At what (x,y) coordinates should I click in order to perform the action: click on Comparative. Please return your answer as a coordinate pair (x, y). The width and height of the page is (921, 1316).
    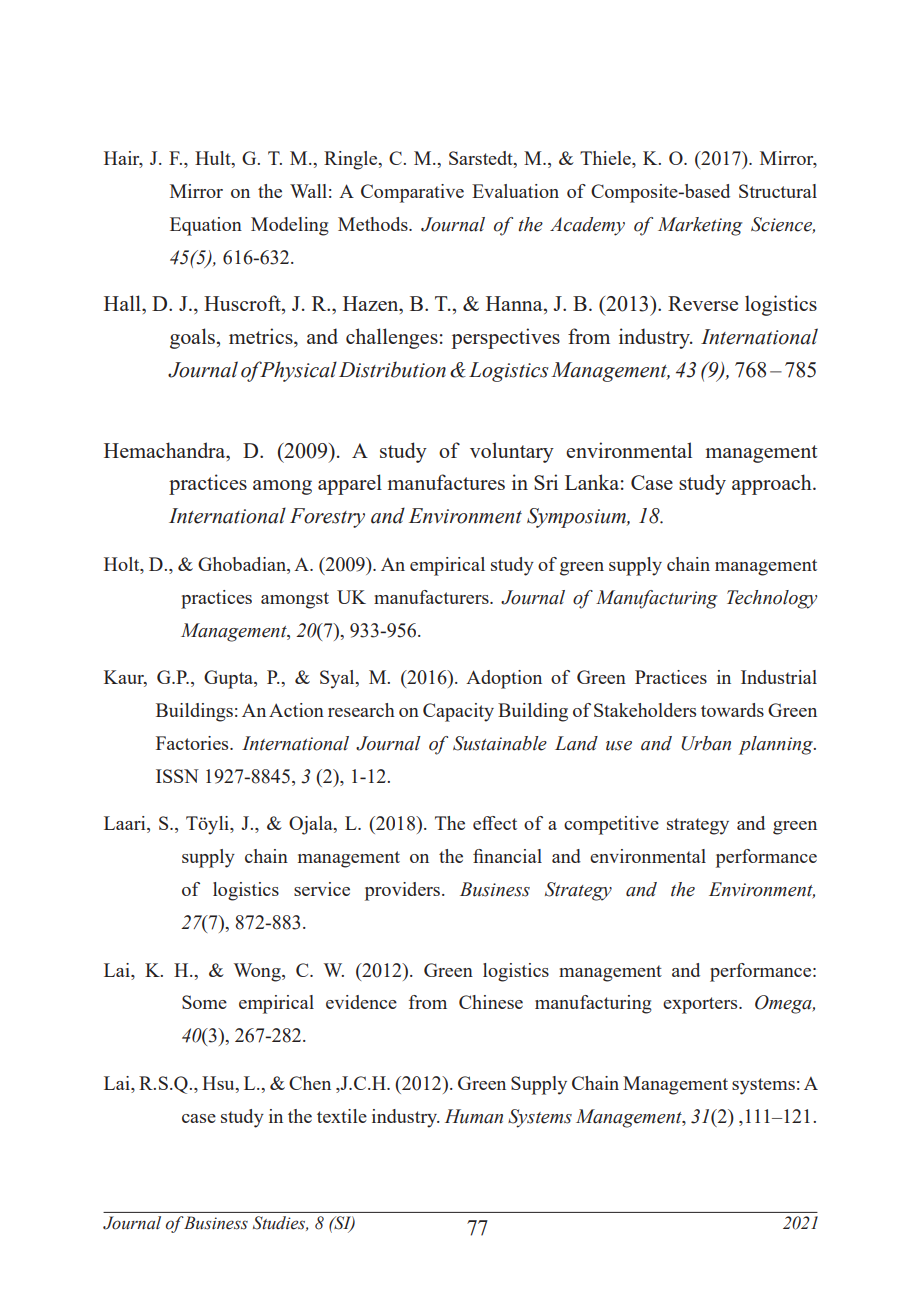
    Looking at the image, I should click on (412, 193).
